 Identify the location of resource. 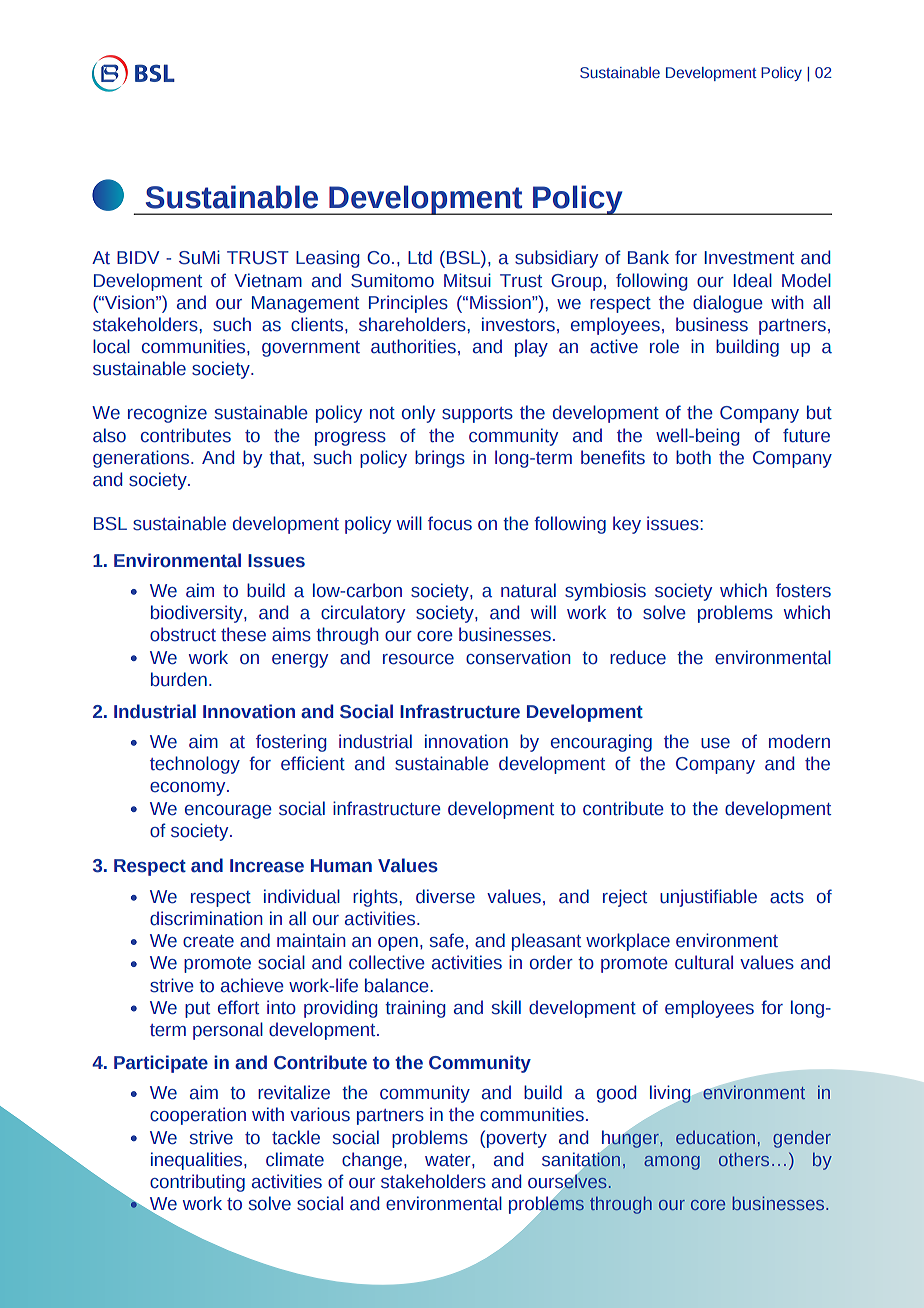
(418, 659).
